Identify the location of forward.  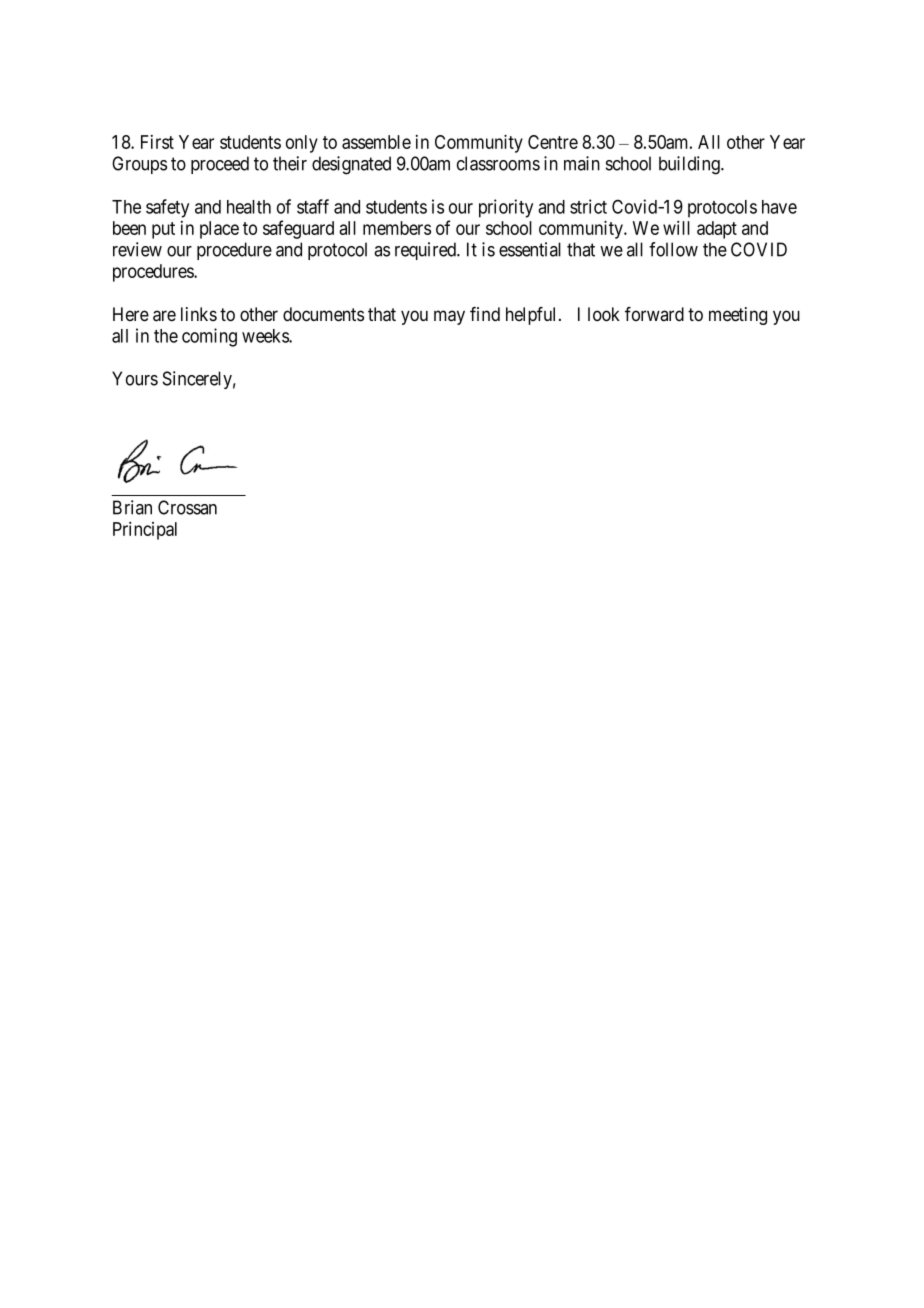
(654, 314).
